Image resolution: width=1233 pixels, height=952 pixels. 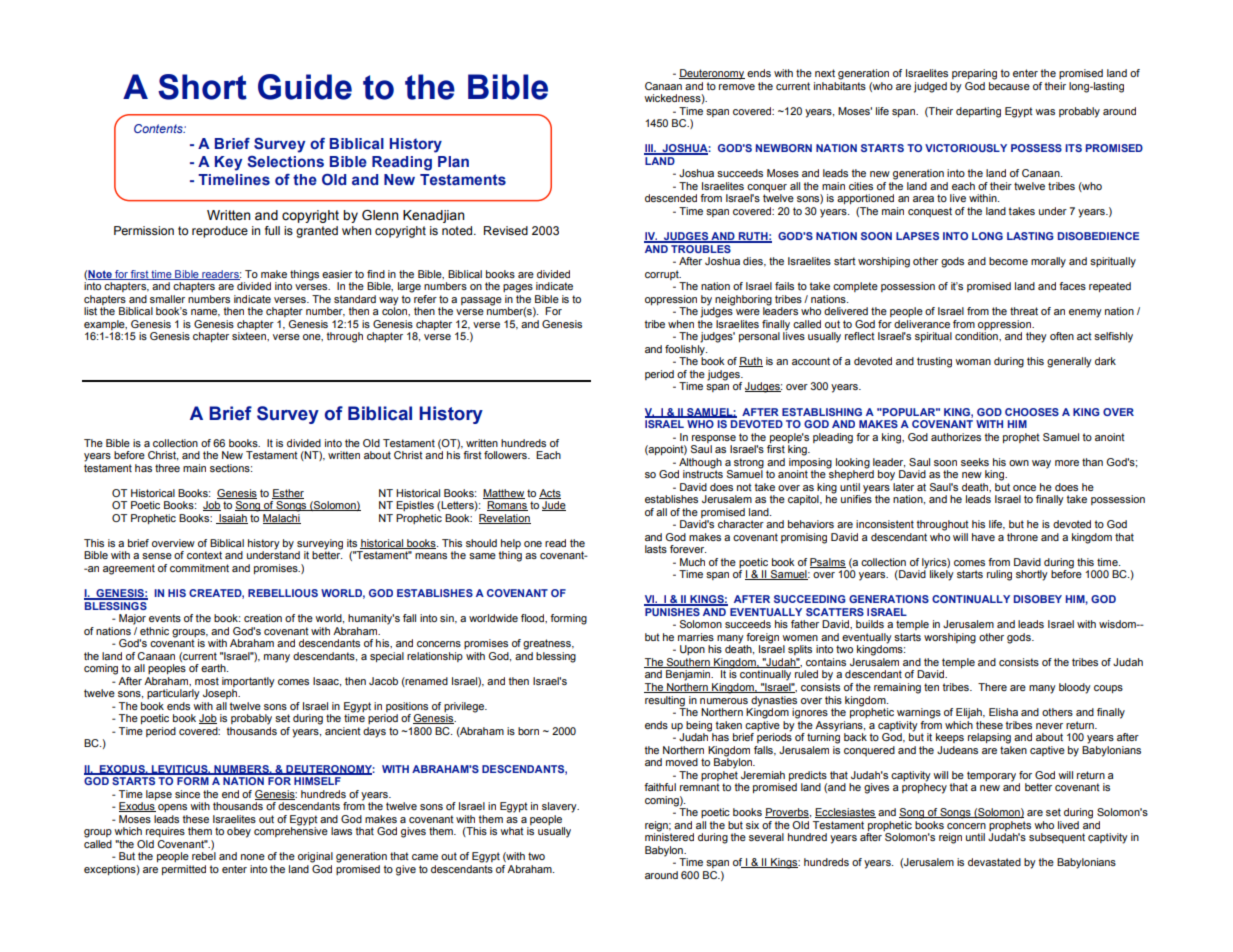 What do you see at coordinates (994, 862) in the screenshot?
I see `devastated` at bounding box center [994, 862].
